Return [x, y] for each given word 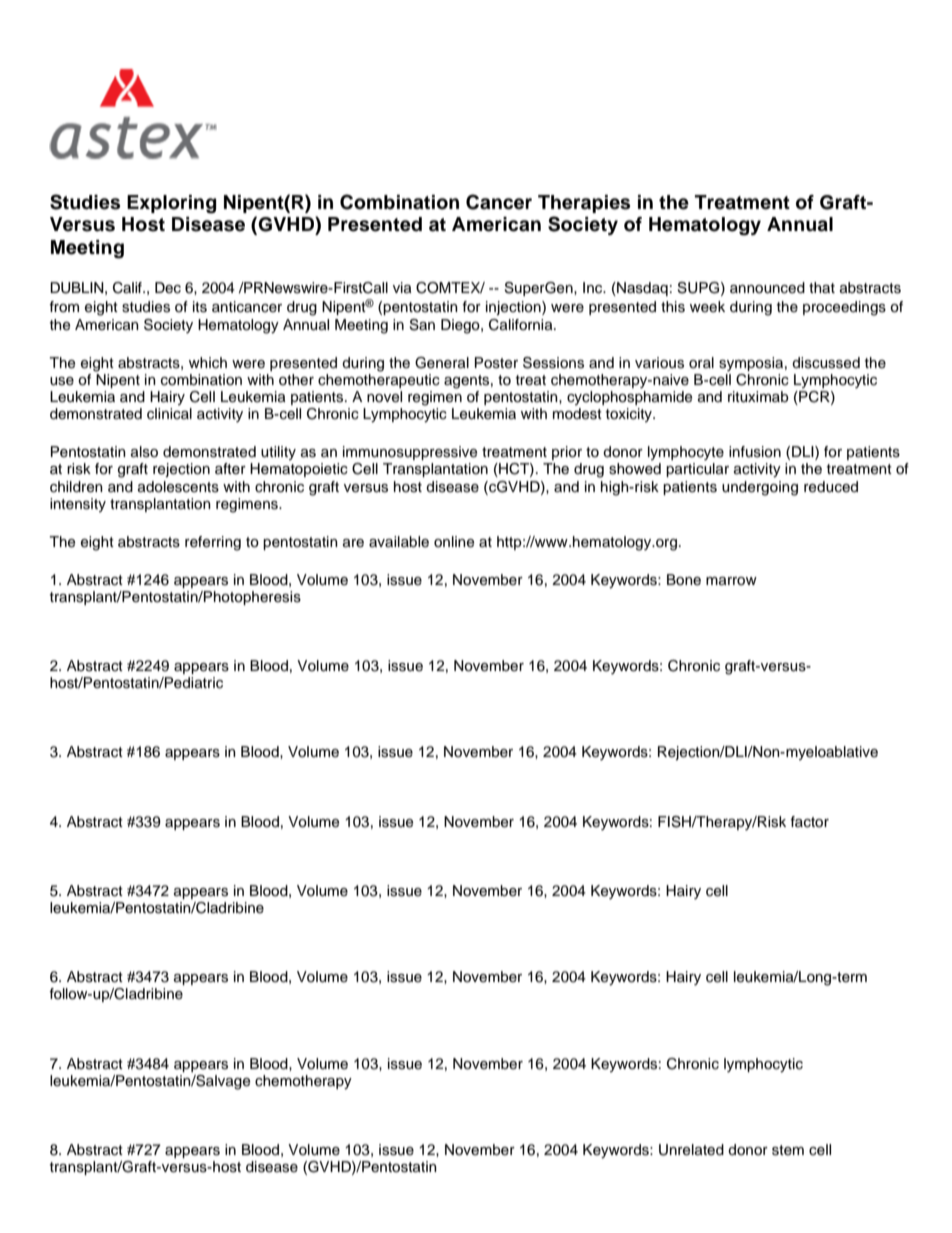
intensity [78, 505]
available [399, 542]
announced [767, 288]
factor [809, 822]
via [402, 288]
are [353, 543]
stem [788, 1150]
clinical [169, 414]
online [454, 542]
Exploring [171, 204]
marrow [731, 581]
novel [384, 397]
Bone [684, 580]
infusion [755, 452]
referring [213, 543]
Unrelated [691, 1150]
